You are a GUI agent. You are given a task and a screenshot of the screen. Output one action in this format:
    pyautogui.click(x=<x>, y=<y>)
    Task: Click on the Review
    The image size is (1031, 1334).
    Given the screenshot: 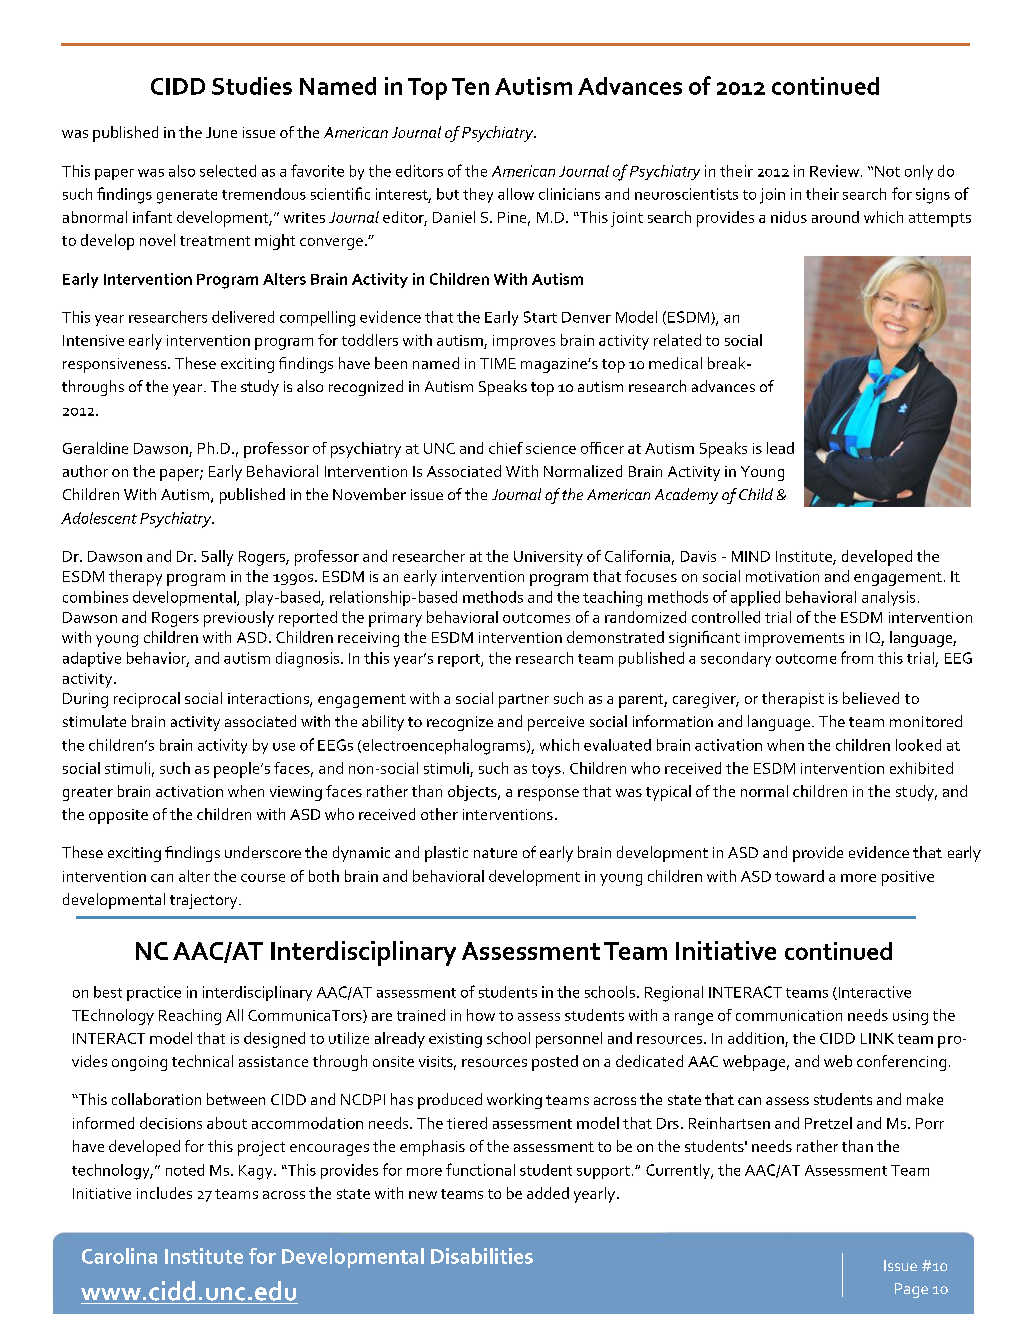 What is the action you would take?
    pyautogui.click(x=834, y=171)
